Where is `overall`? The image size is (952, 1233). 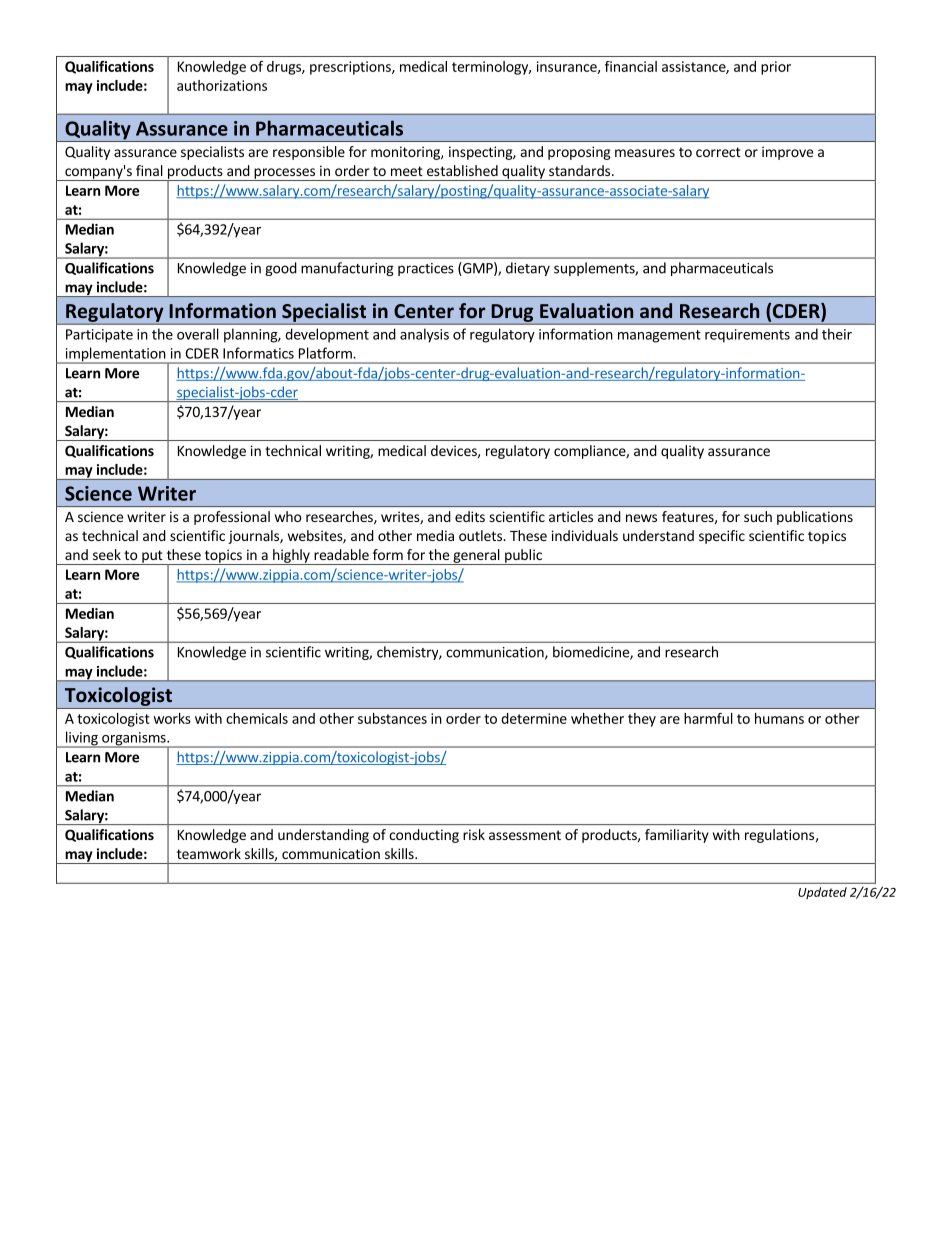 overall is located at coordinates (198, 334).
